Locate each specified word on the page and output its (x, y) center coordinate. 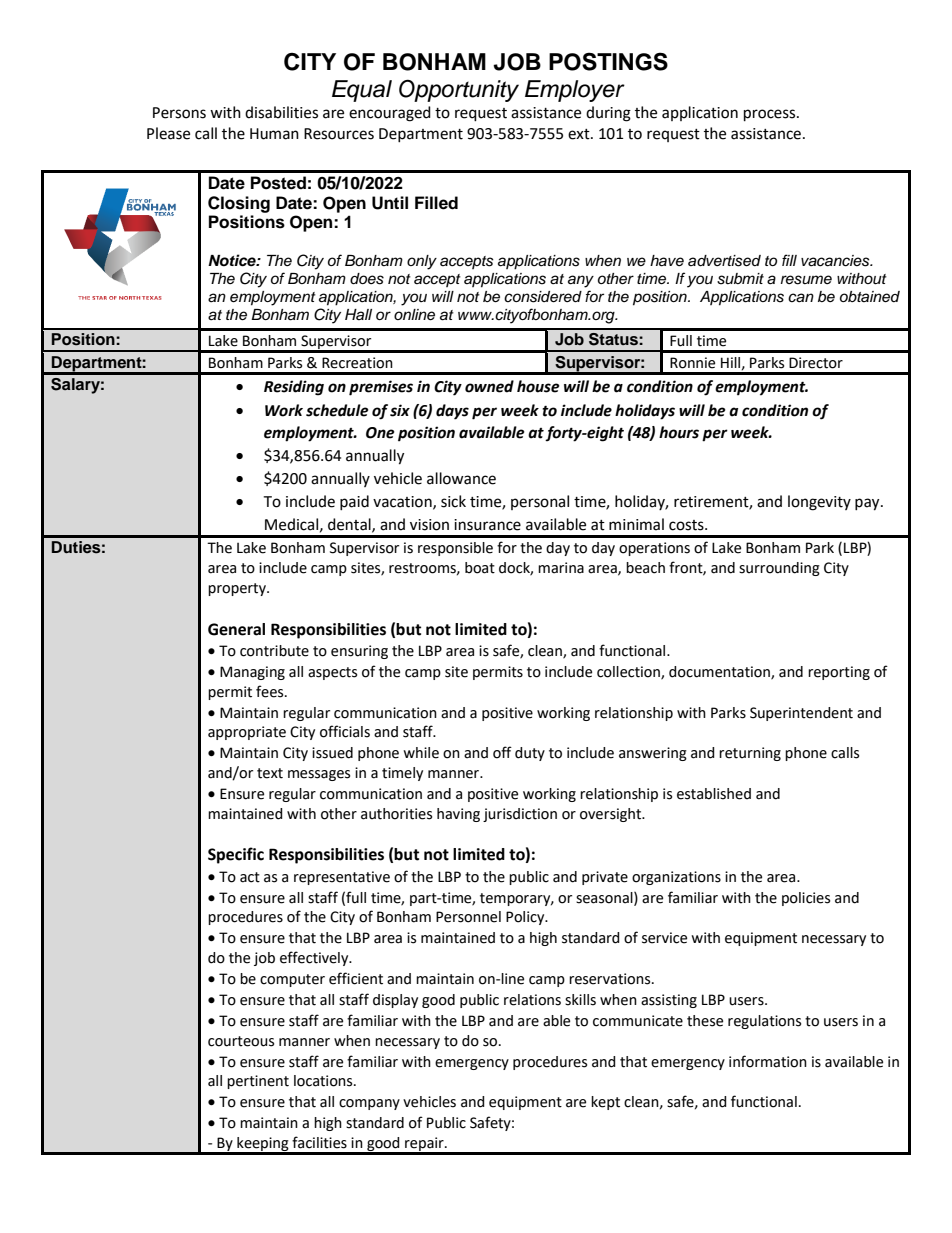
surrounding (779, 569)
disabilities (281, 112)
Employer (575, 91)
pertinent (258, 1082)
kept (605, 1103)
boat (480, 568)
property (238, 589)
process (771, 115)
